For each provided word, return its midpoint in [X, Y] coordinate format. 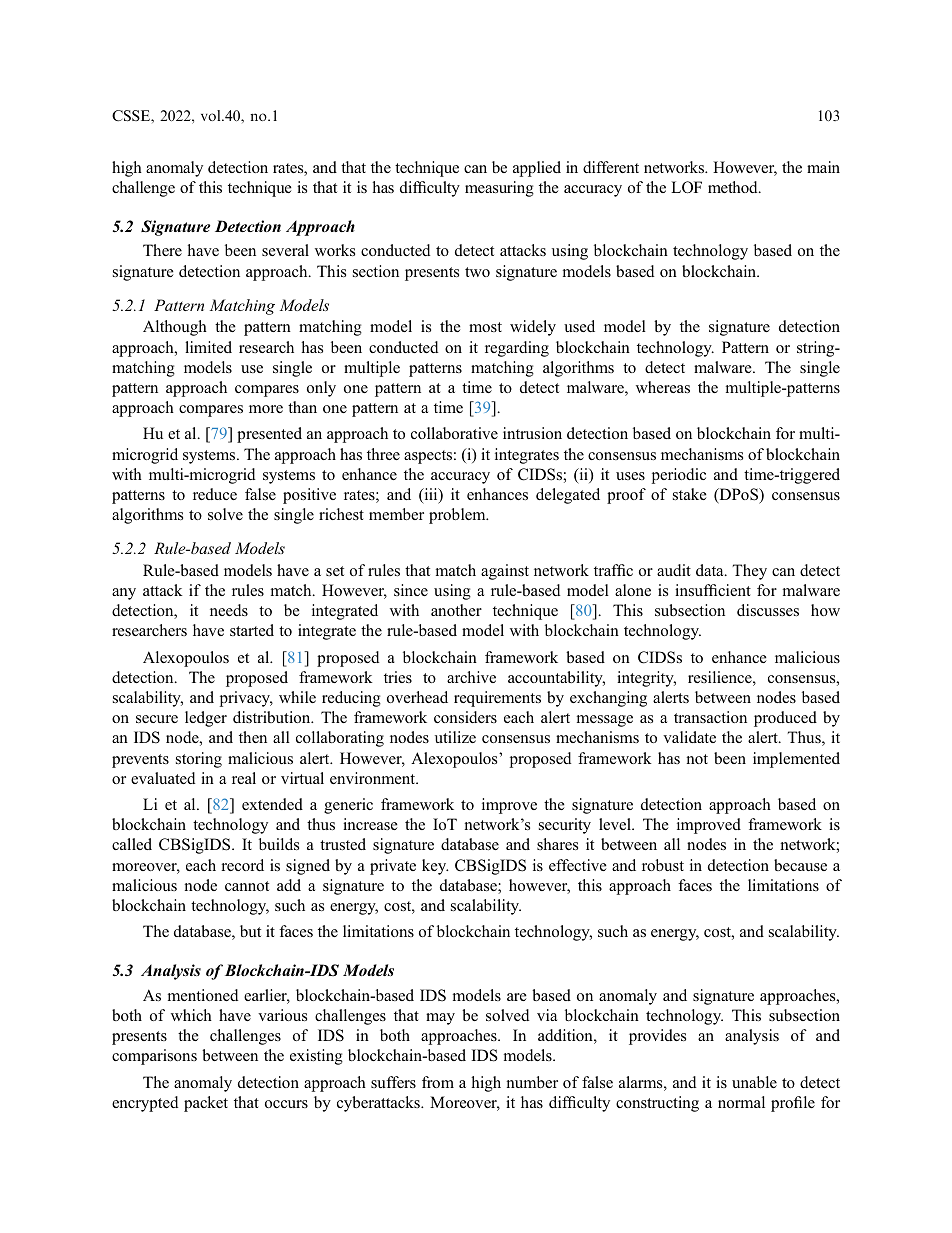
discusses [768, 610]
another [456, 610]
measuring [499, 189]
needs [229, 610]
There [162, 250]
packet [206, 1104]
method [734, 187]
